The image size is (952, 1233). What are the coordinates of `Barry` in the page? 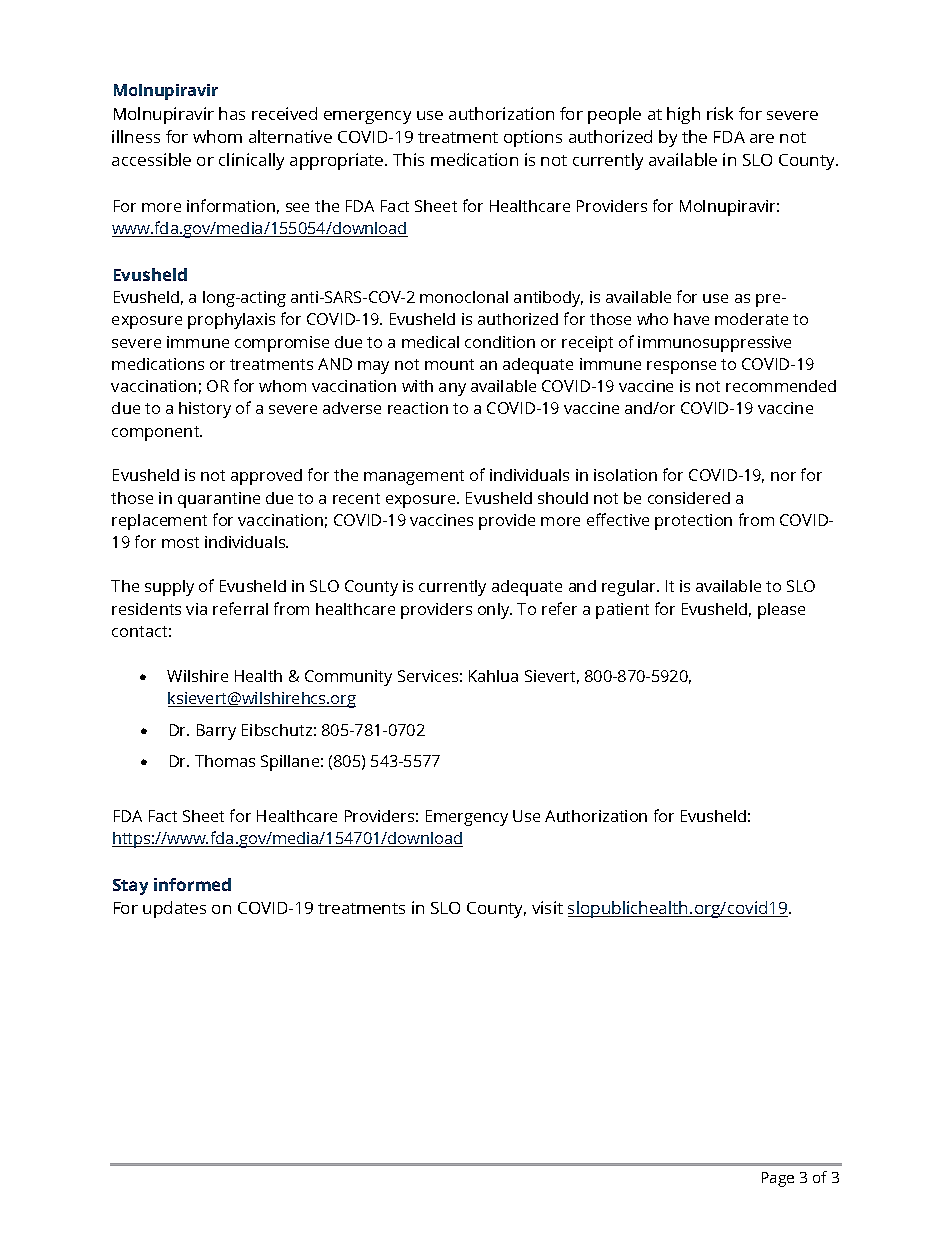 It's located at (216, 732).
